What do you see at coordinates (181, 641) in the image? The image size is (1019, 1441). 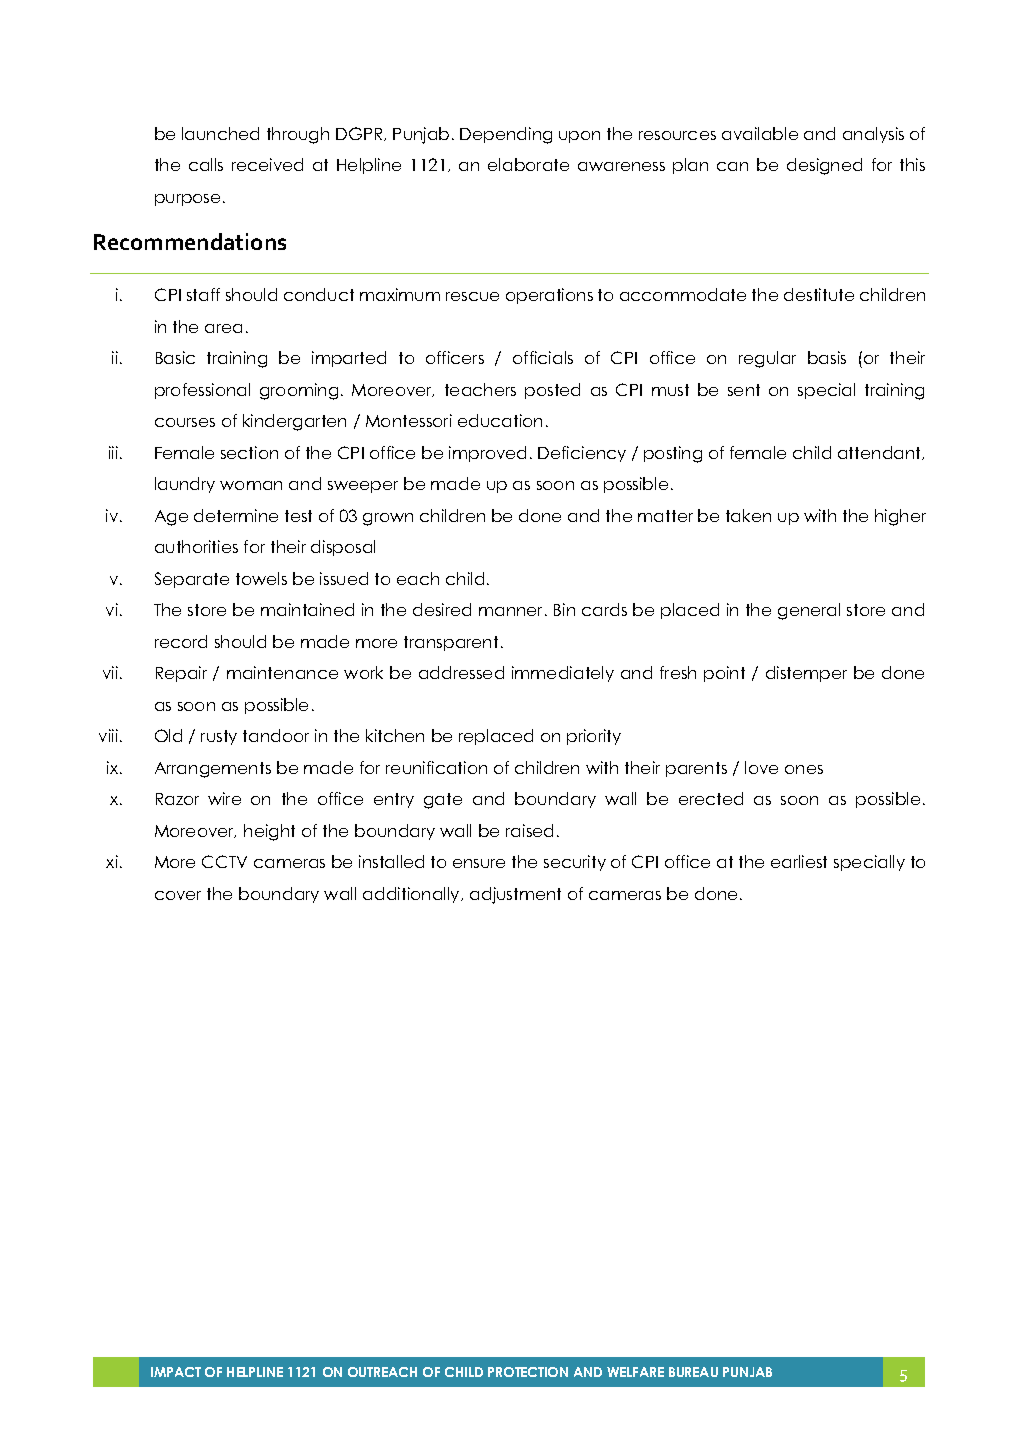 I see `record` at bounding box center [181, 641].
